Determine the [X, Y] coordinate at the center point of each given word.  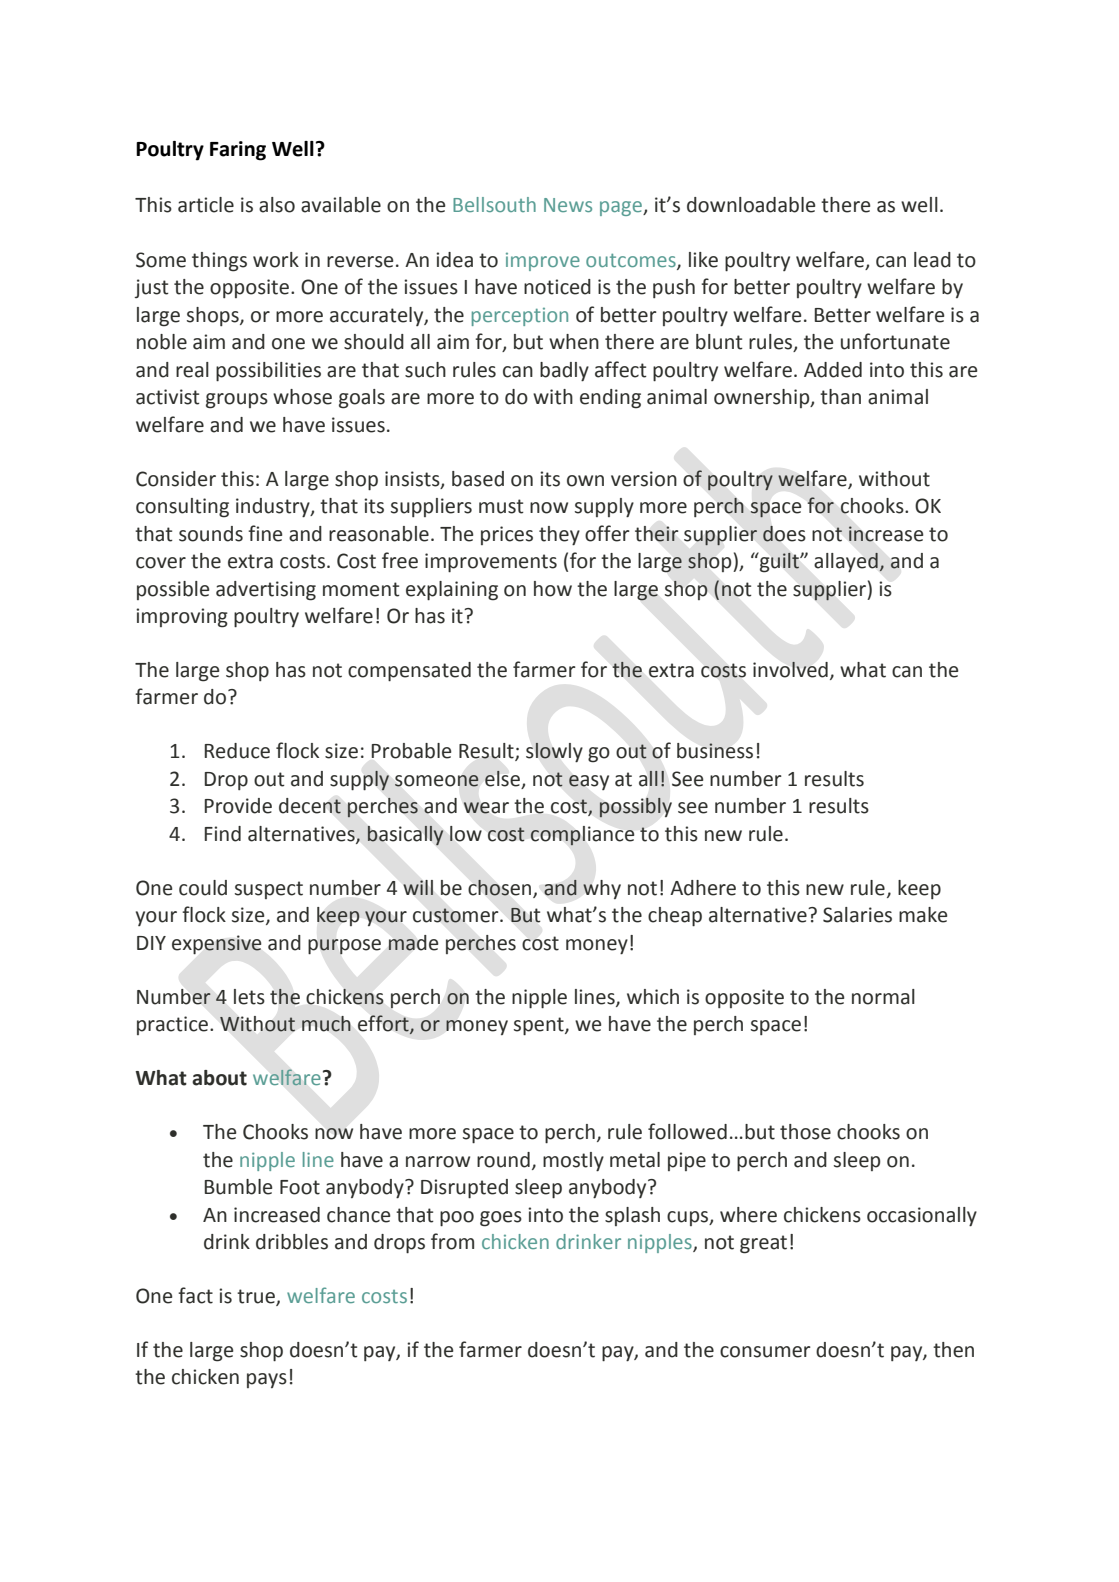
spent [540, 1026]
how [553, 589]
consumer [765, 1352]
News [568, 205]
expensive [216, 945]
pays [267, 1380]
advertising [266, 591]
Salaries [857, 915]
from [452, 1241]
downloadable [751, 205]
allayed [847, 562]
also [277, 205]
